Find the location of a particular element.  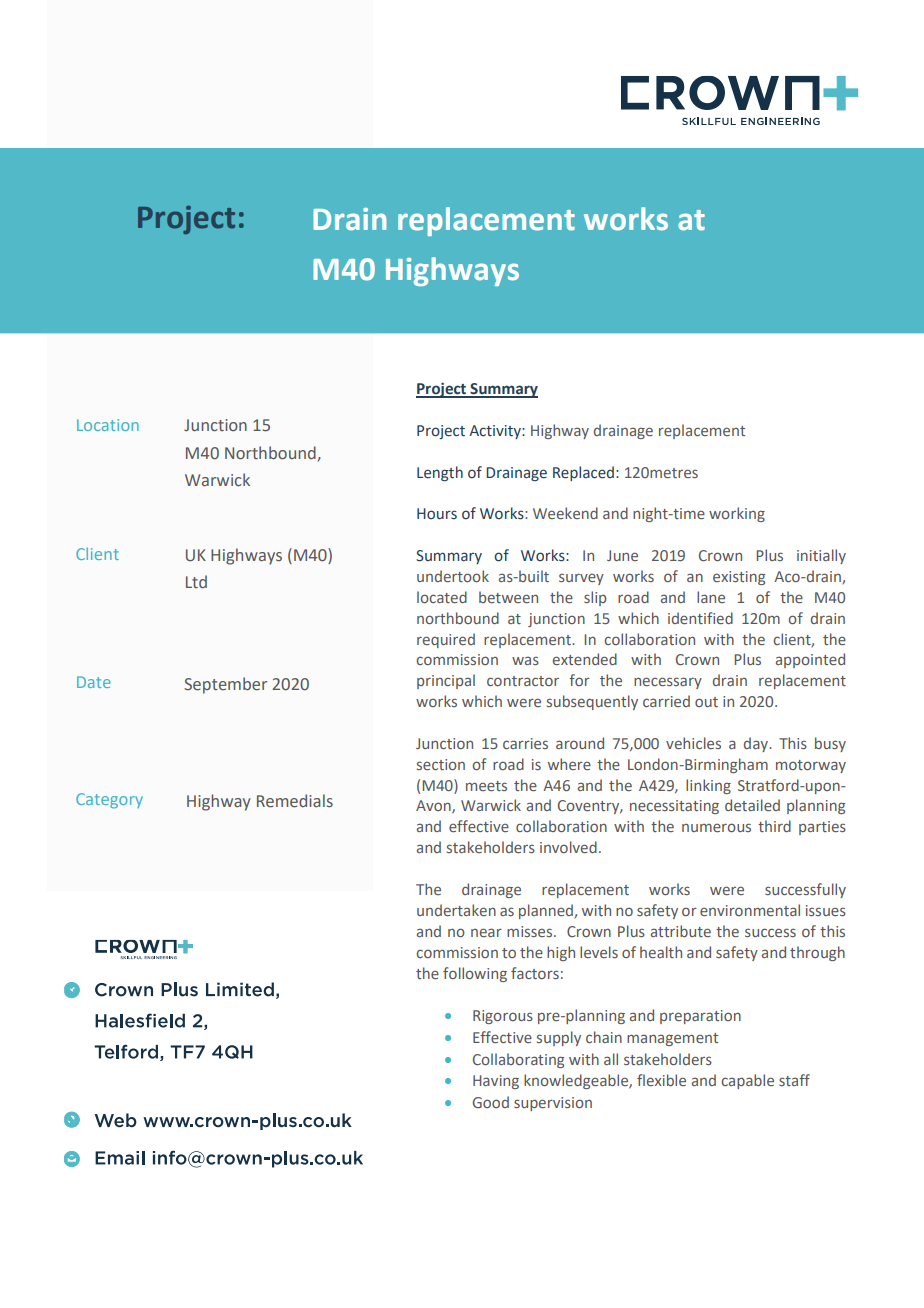

Length is located at coordinates (440, 473).
